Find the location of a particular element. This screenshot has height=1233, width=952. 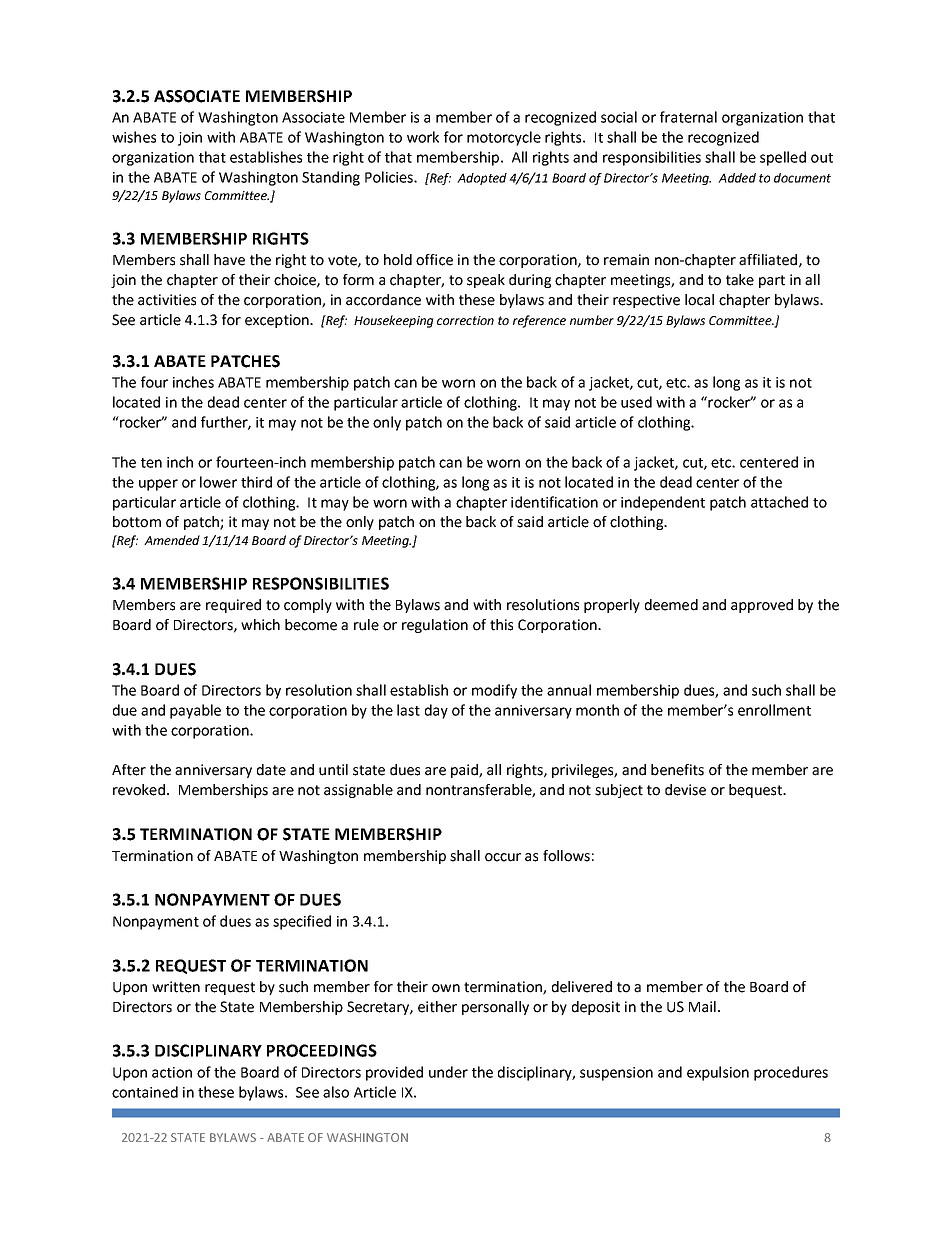

bequest is located at coordinates (756, 791).
